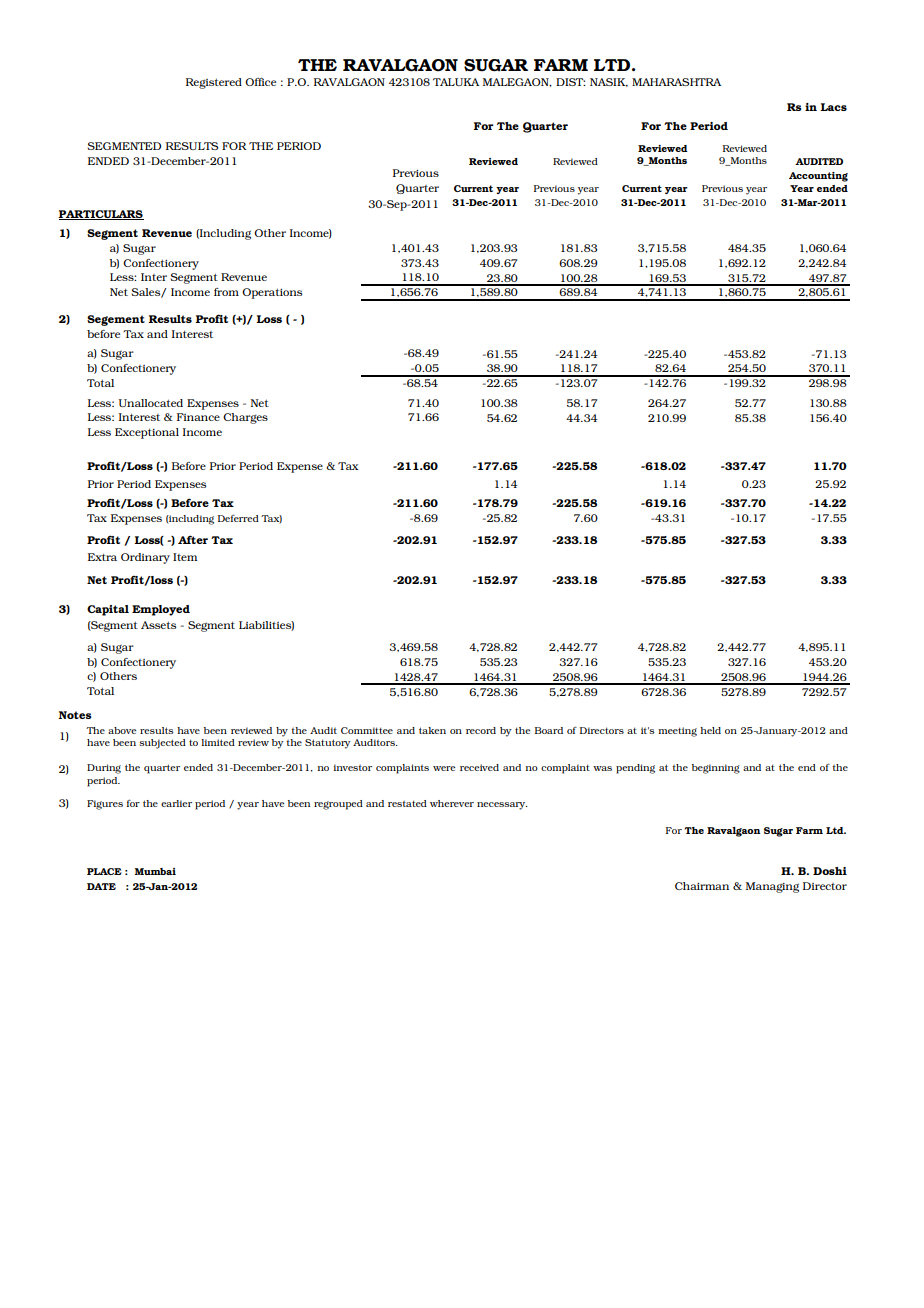  I want to click on from, so click(226, 292).
